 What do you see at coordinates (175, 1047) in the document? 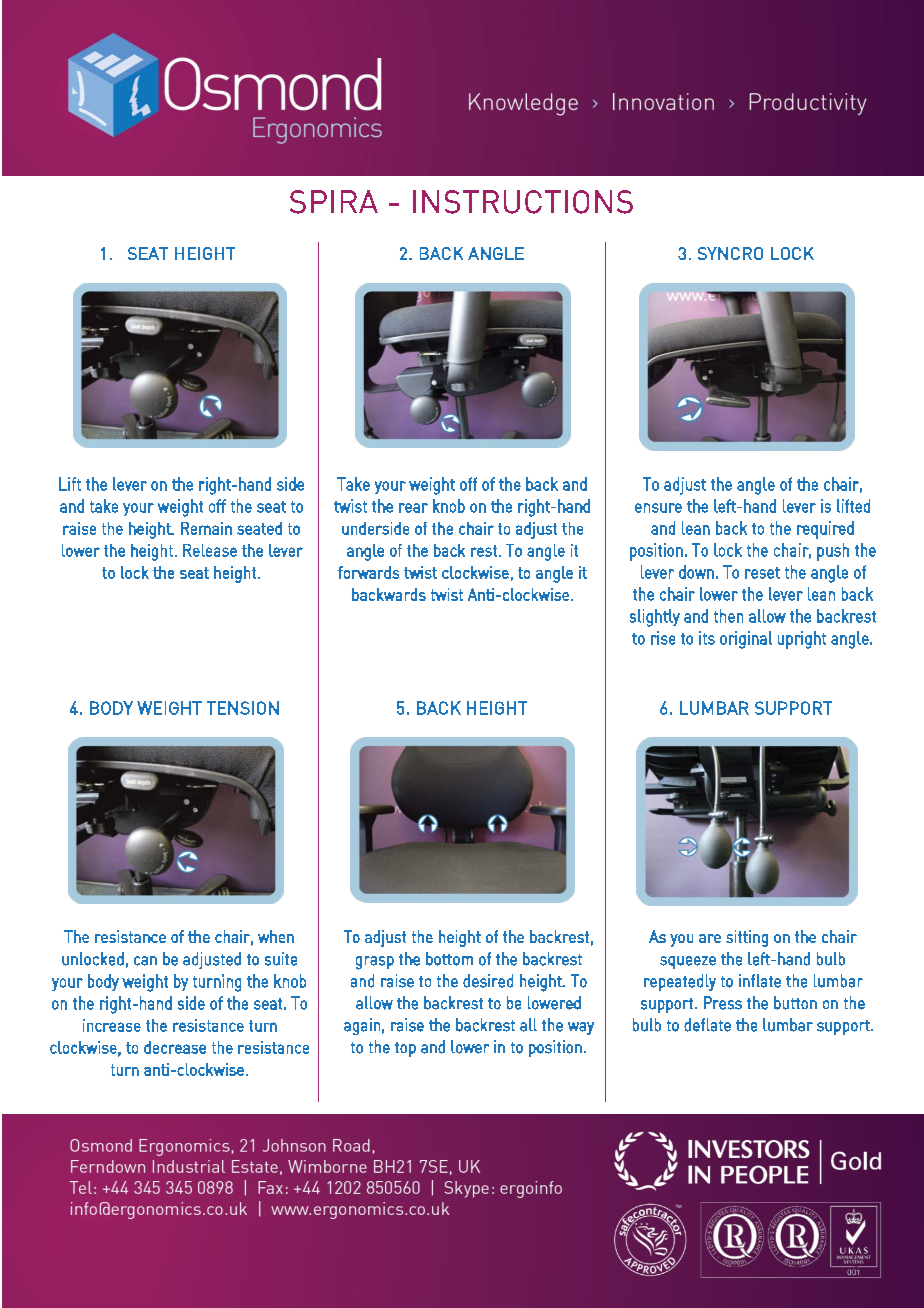
I see `decrease` at bounding box center [175, 1047].
